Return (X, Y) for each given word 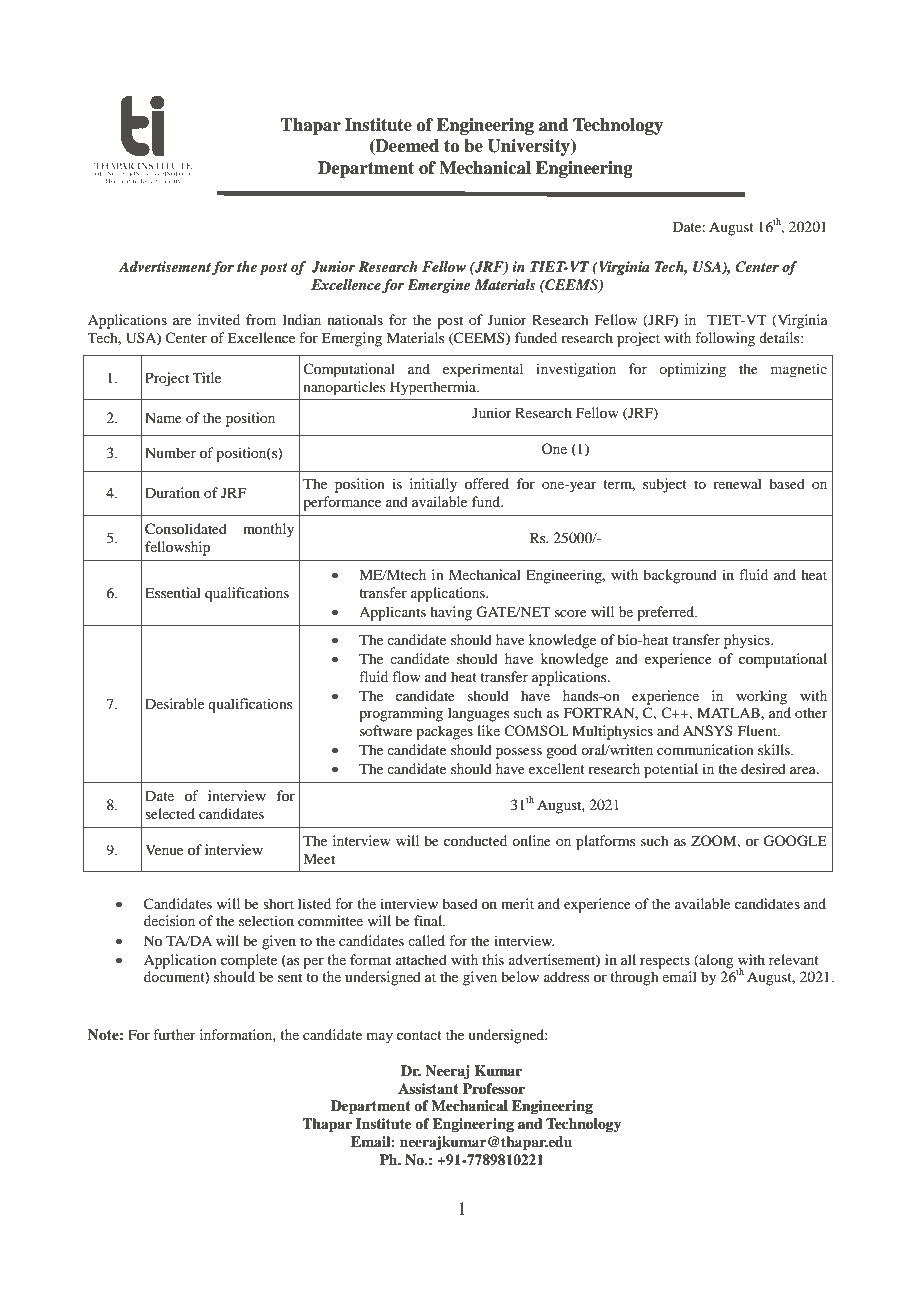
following (725, 339)
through (634, 978)
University (529, 147)
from (261, 319)
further (174, 1034)
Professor (494, 1088)
